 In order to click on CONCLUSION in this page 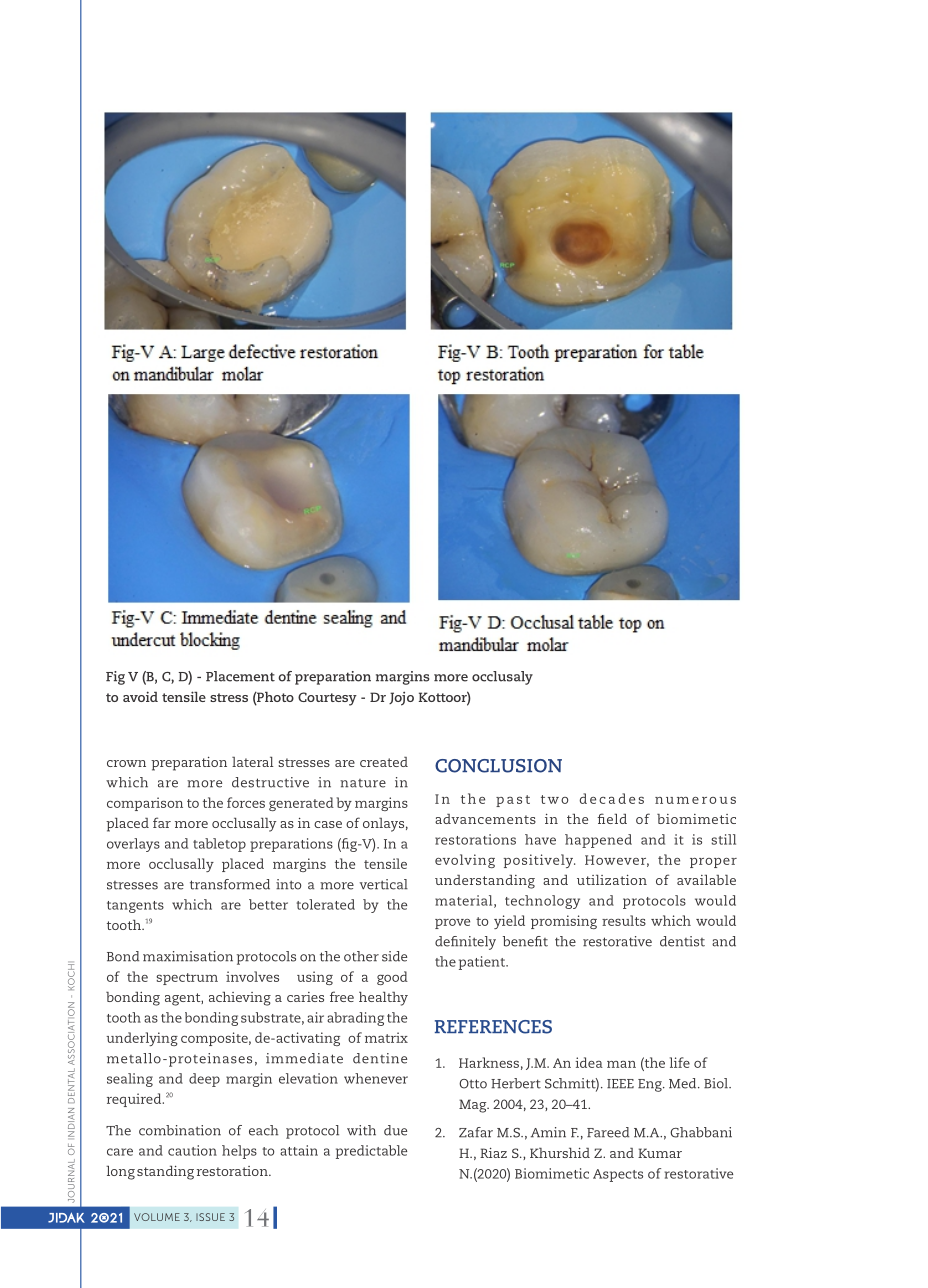, I will do `click(498, 766)`.
